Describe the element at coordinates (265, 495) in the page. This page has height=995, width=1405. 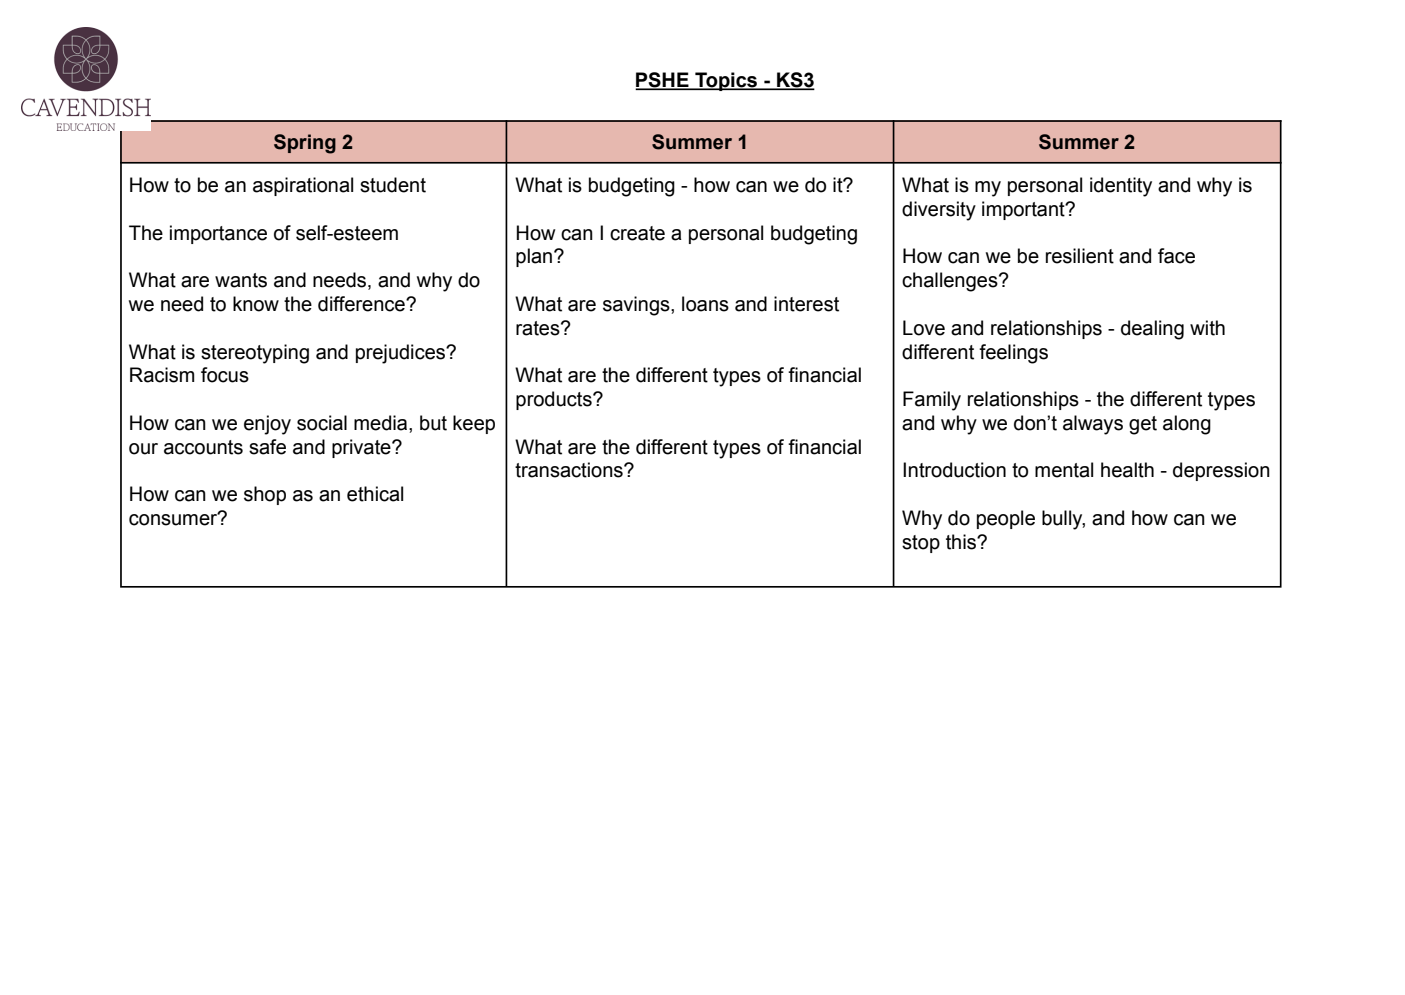
I see `shop` at that location.
